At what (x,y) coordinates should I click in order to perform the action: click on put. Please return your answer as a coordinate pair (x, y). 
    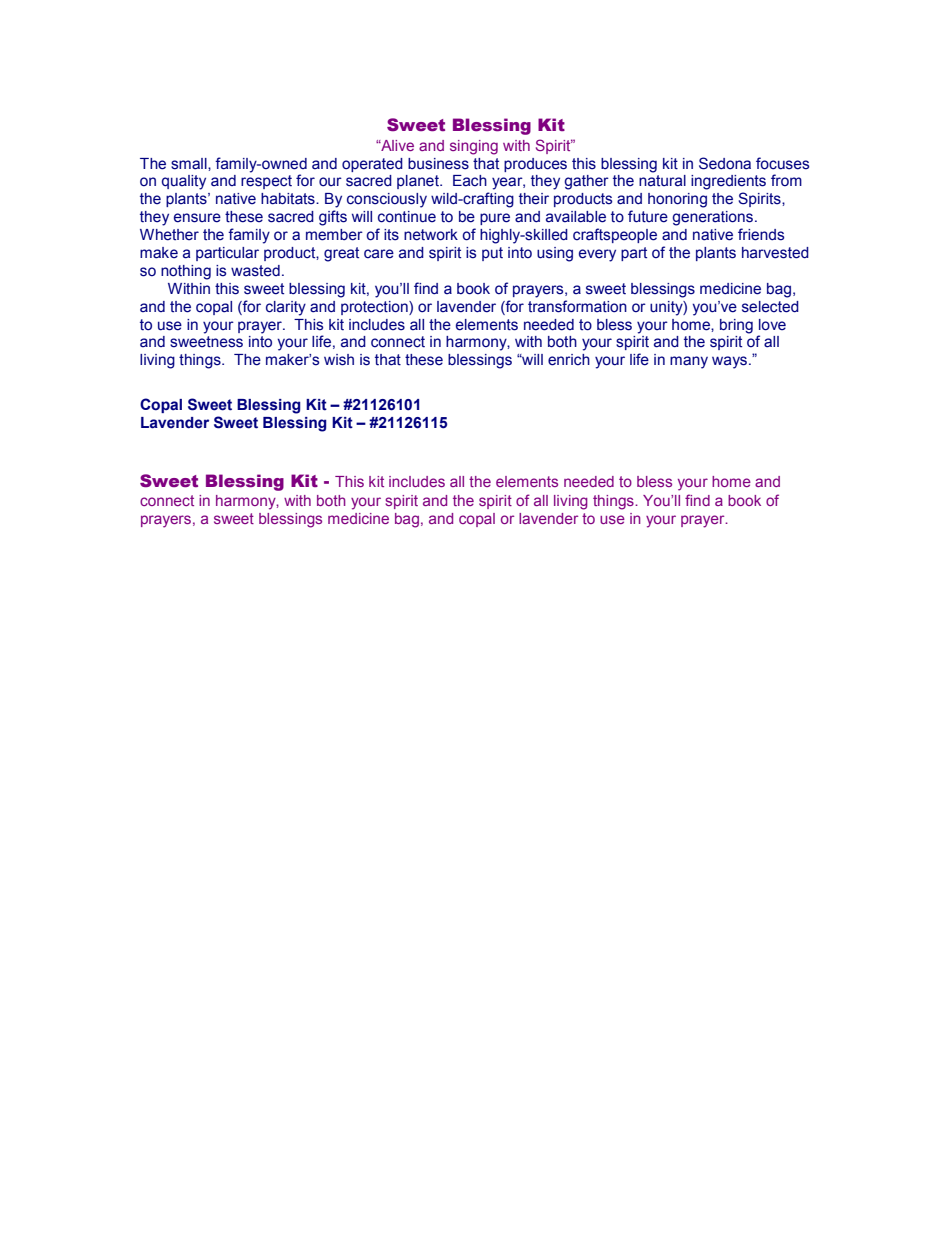
    Looking at the image, I should click on (492, 254).
